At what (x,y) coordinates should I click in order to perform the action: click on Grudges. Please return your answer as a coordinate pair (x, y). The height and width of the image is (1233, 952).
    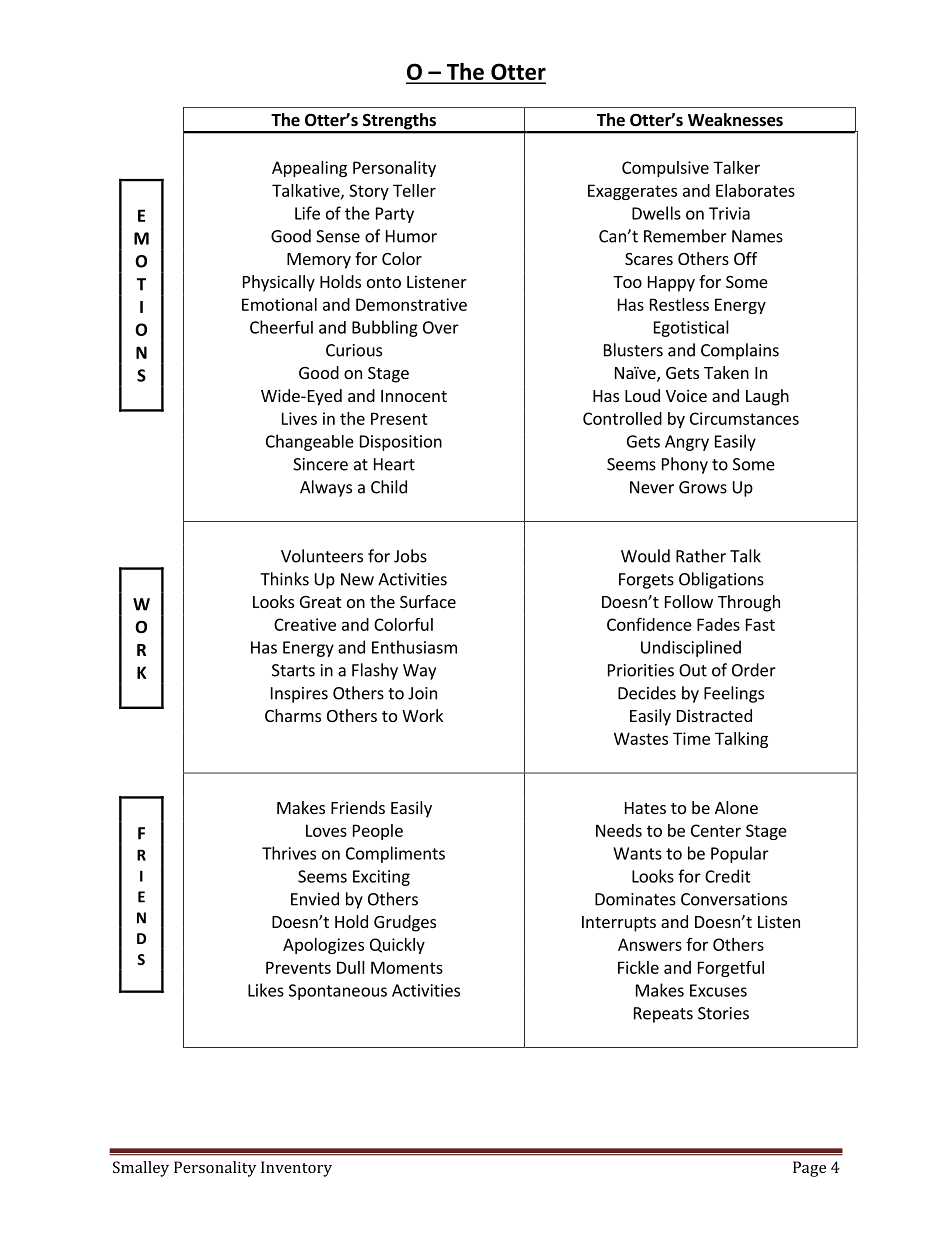
    Looking at the image, I should click on (405, 923).
